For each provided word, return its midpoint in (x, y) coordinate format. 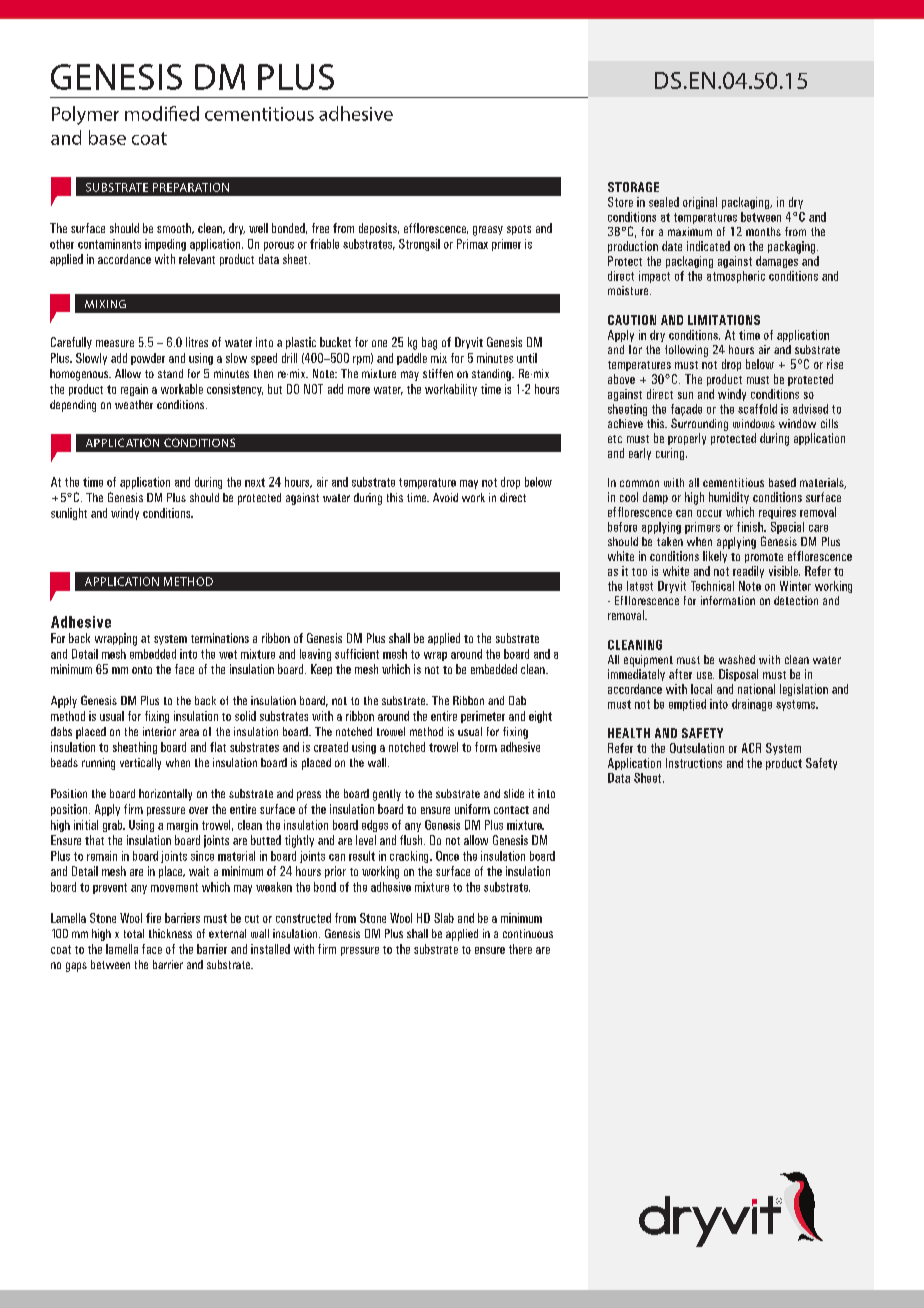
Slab (444, 918)
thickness (170, 933)
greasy (488, 231)
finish (751, 527)
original (700, 203)
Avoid (445, 497)
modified (162, 113)
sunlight (69, 514)
